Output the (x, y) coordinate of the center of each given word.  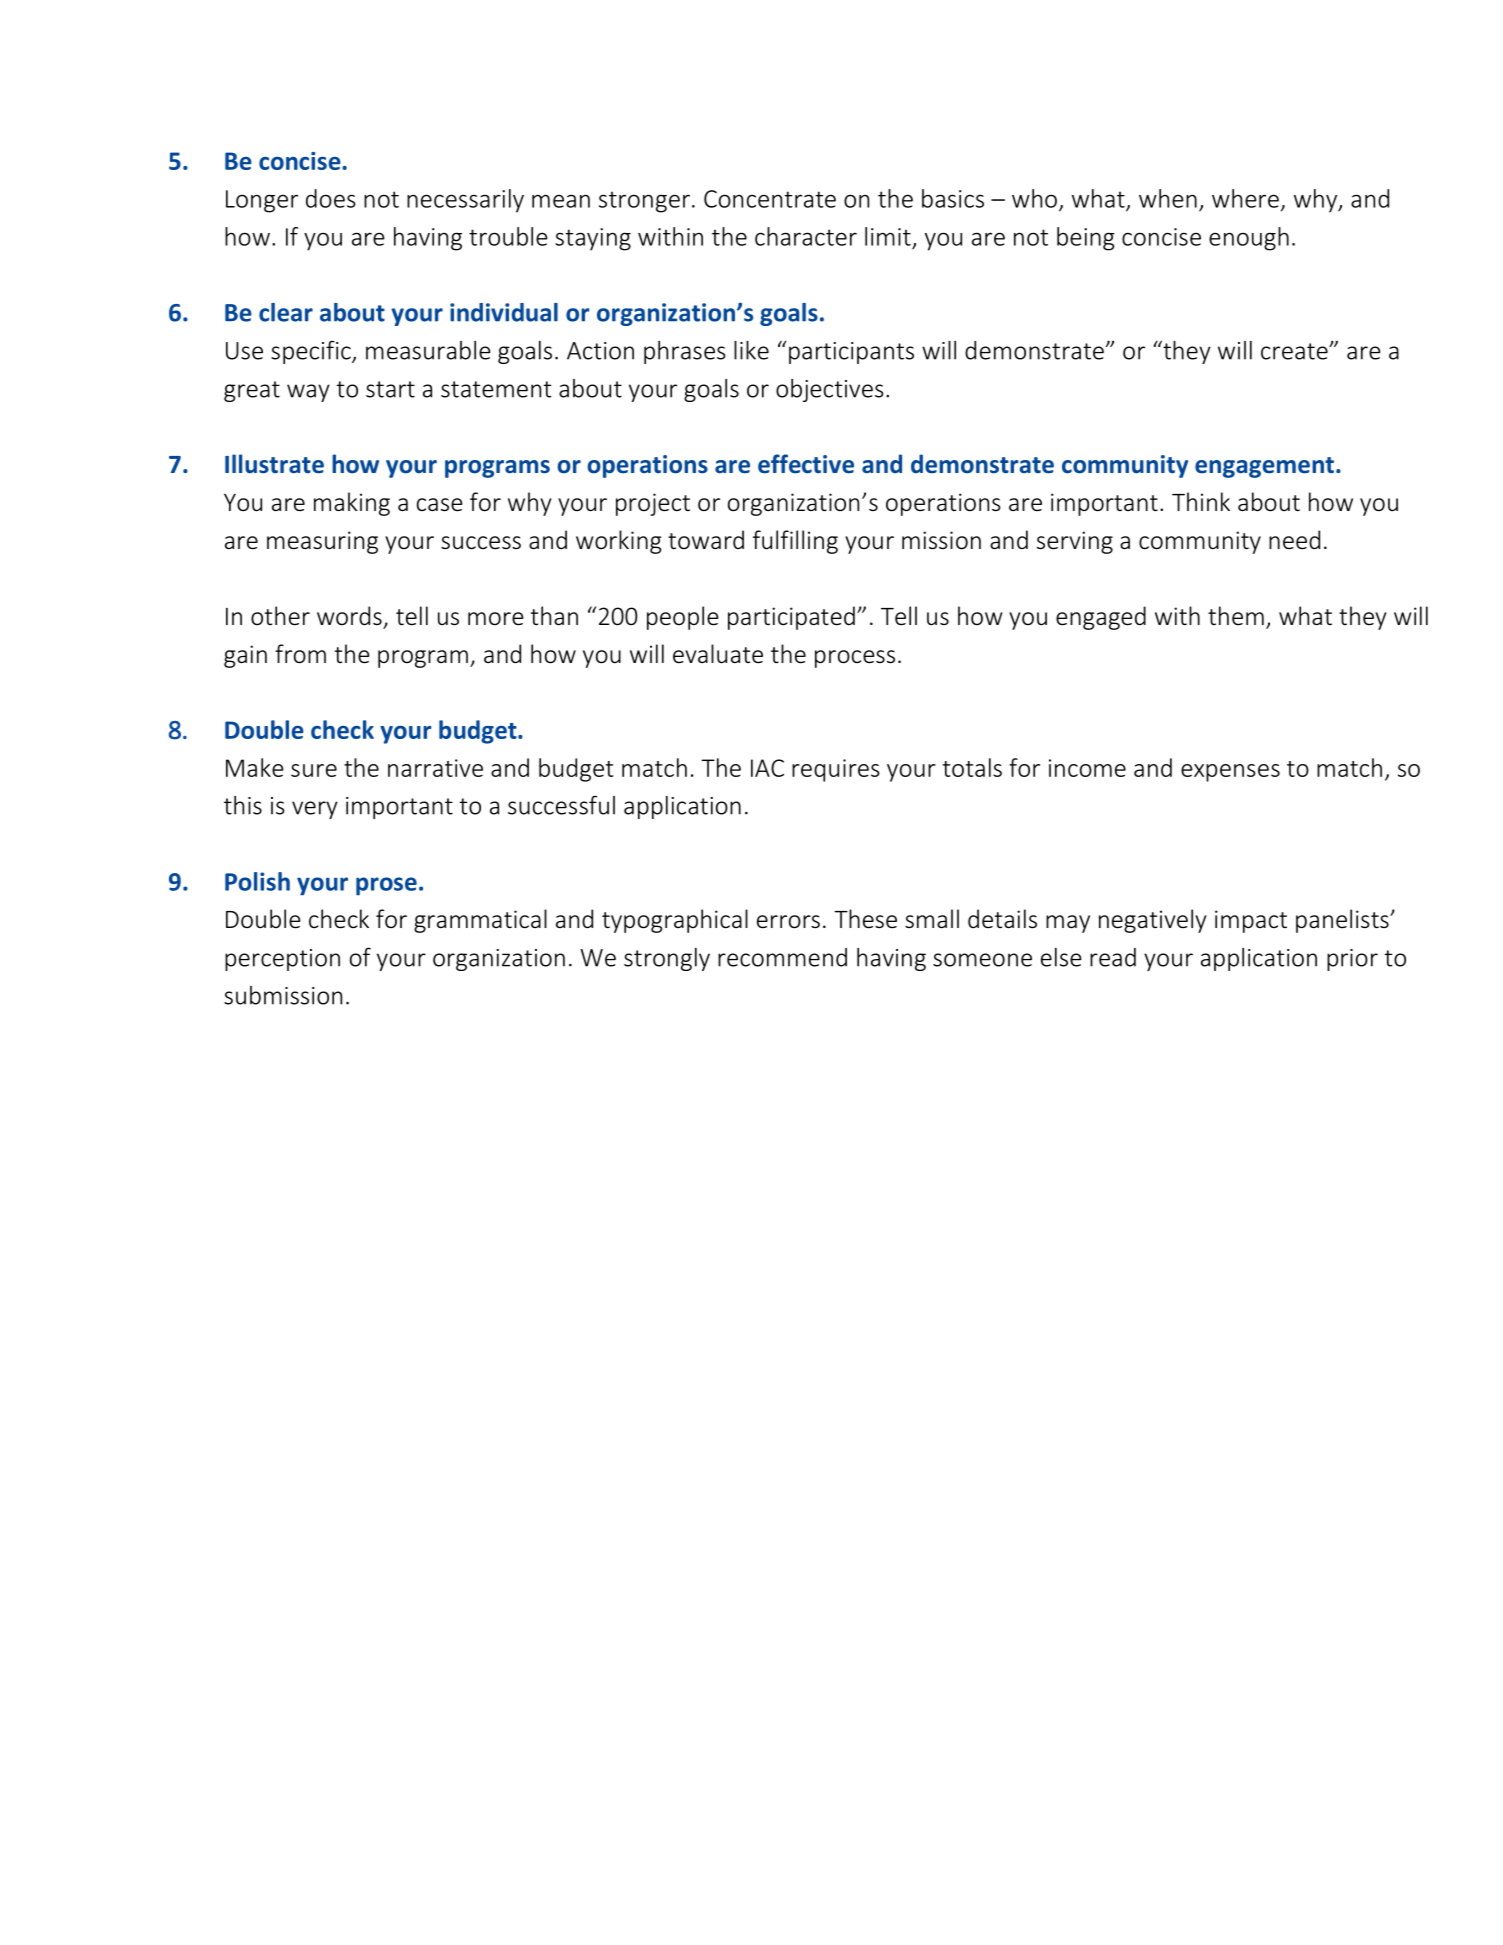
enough (1249, 239)
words (349, 615)
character (806, 236)
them (1236, 615)
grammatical (480, 921)
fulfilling (795, 542)
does (331, 198)
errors (788, 922)
